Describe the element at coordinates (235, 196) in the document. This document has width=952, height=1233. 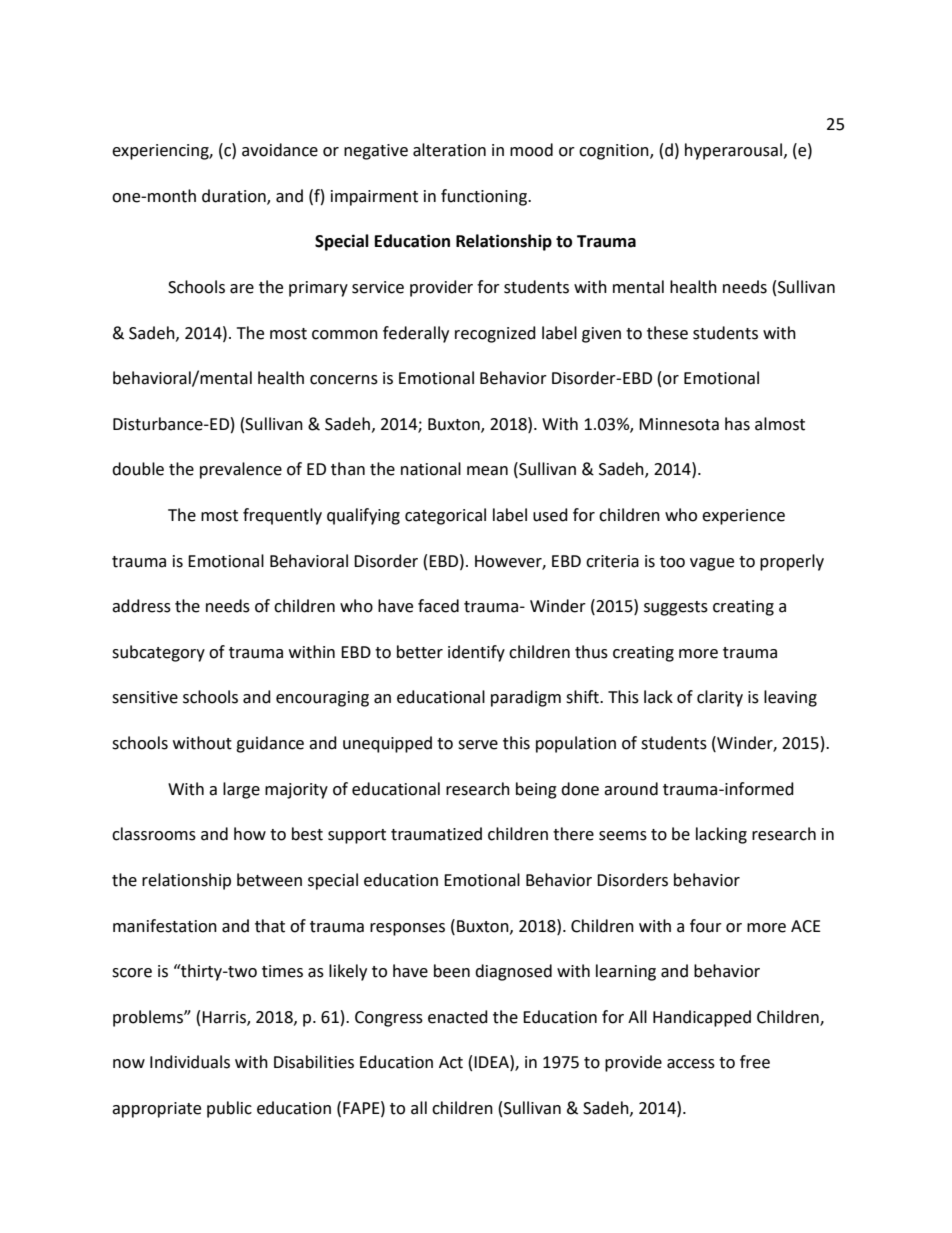
I see `duration` at that location.
